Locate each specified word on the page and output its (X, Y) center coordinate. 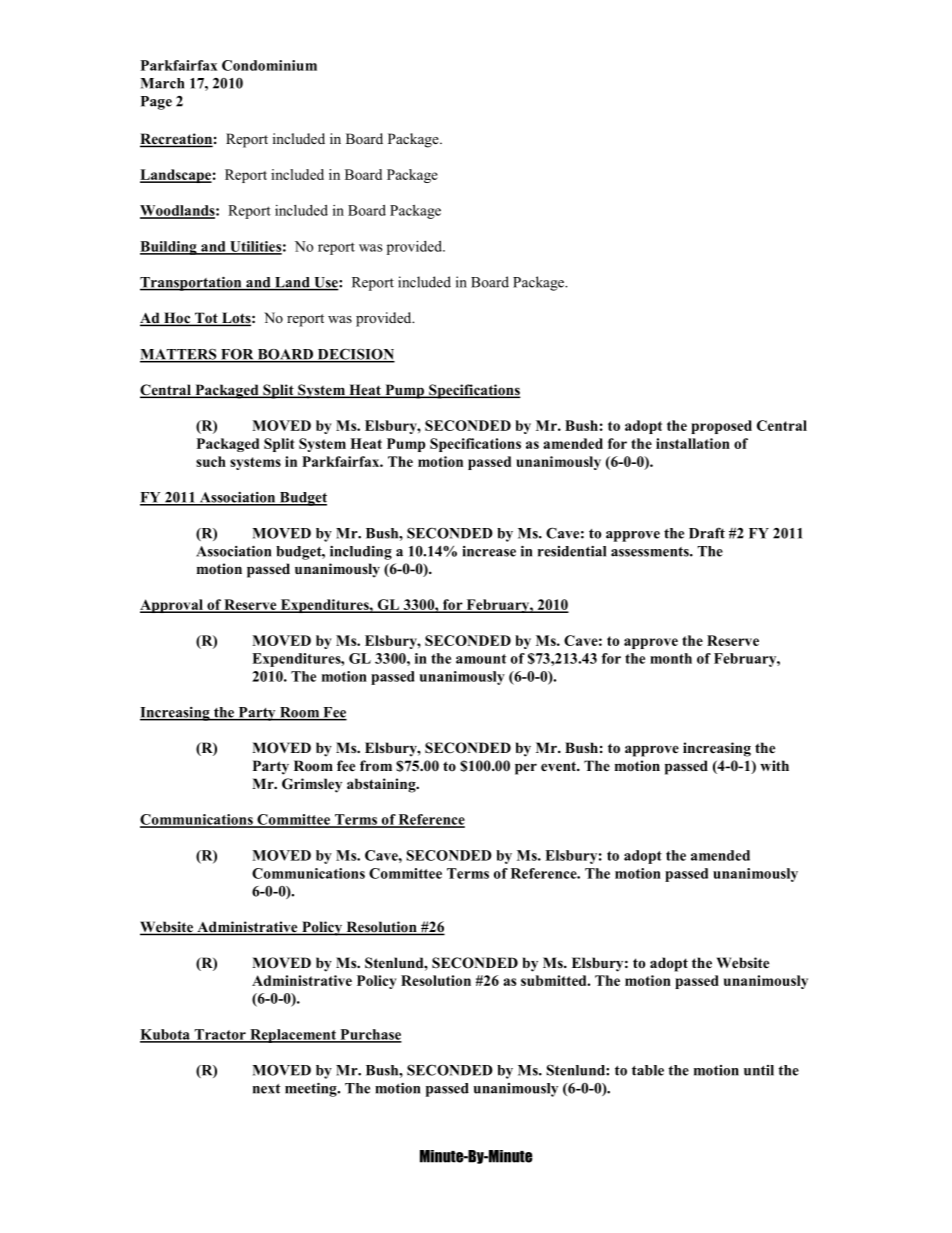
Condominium (269, 65)
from (376, 766)
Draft (707, 533)
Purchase (370, 1035)
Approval (172, 606)
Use (326, 283)
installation (693, 443)
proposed (721, 427)
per (526, 769)
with (774, 765)
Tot (206, 319)
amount (481, 659)
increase (489, 551)
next (266, 1089)
